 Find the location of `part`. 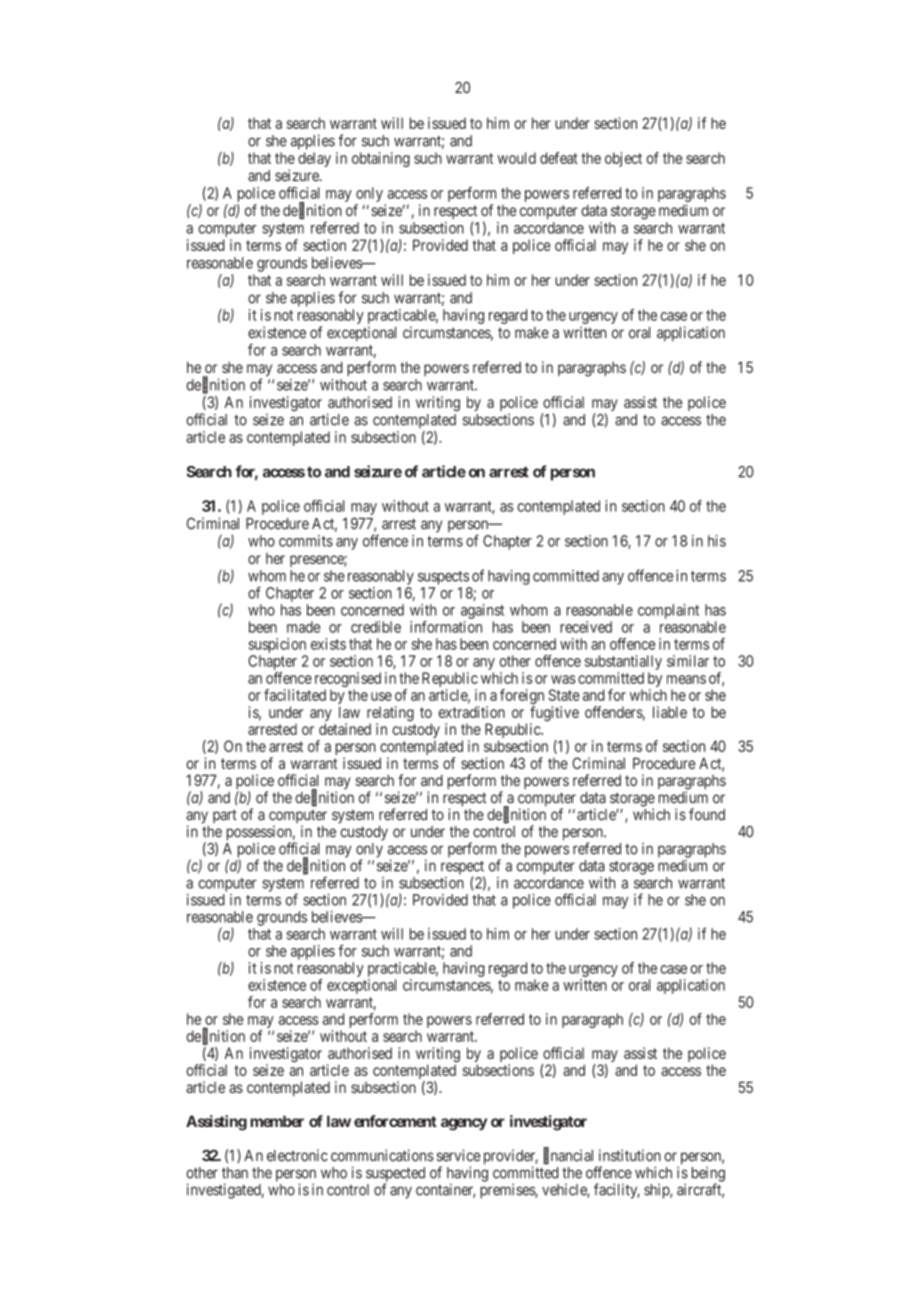

part is located at coordinates (225, 816).
